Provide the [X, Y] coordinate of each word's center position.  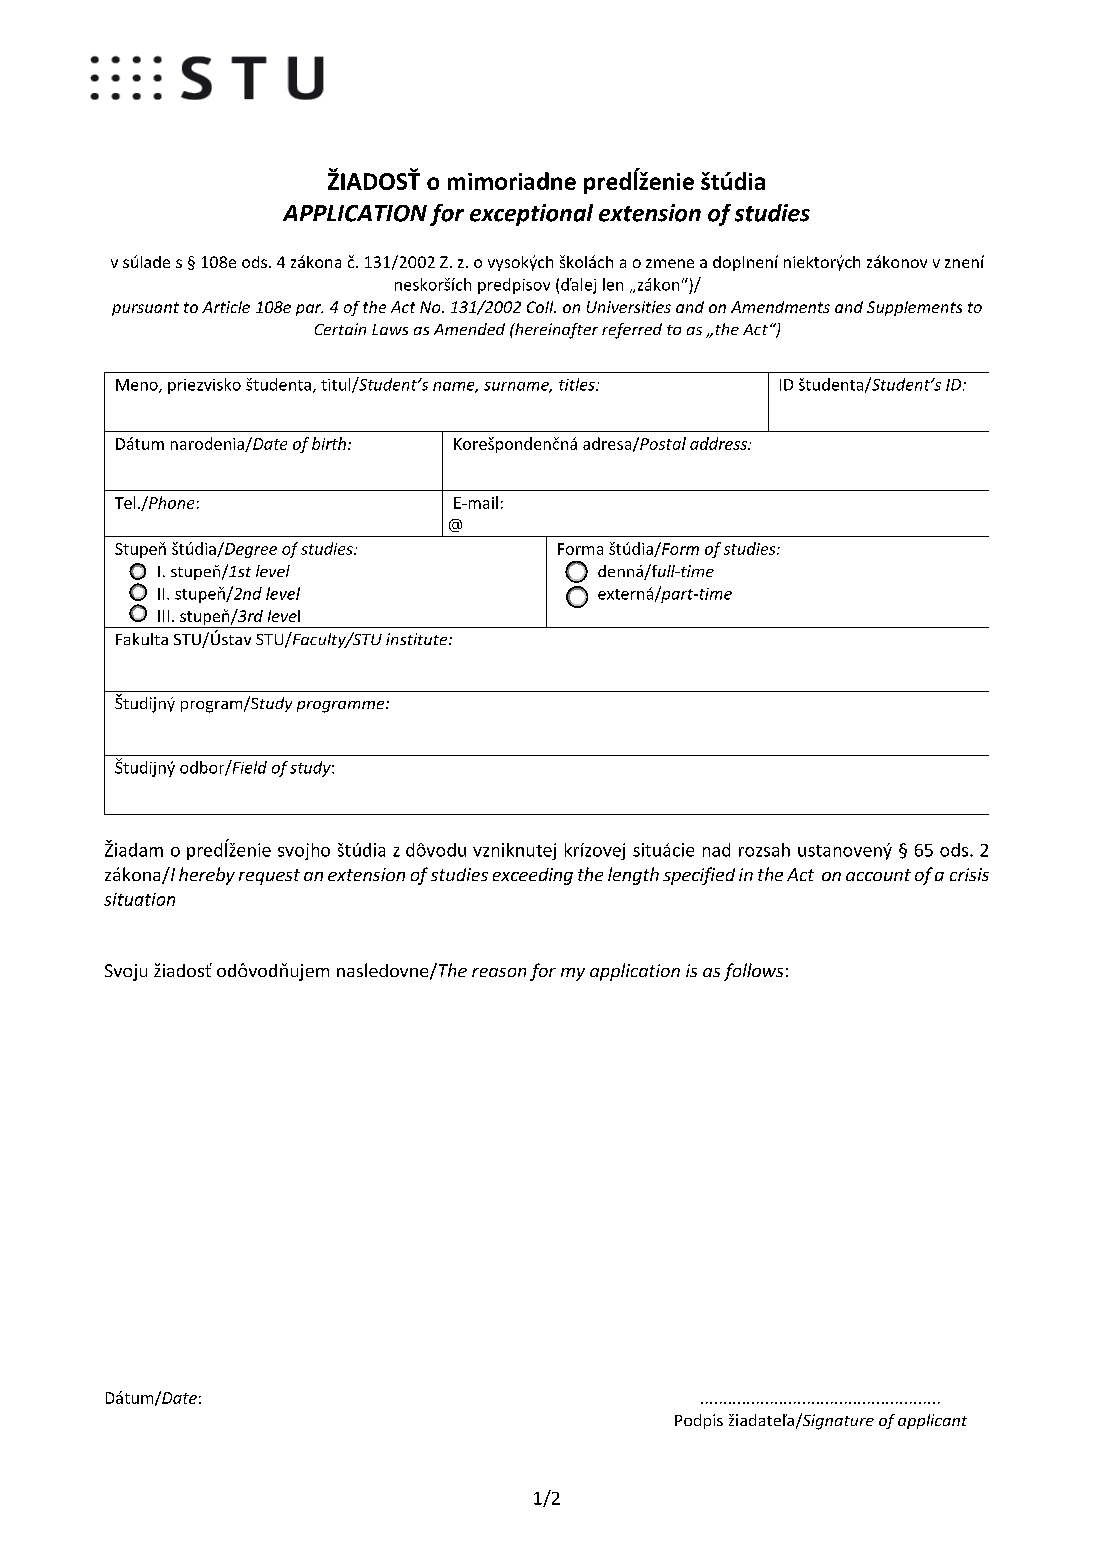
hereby [207, 876]
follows [753, 972]
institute [418, 639]
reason [499, 972]
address [719, 443]
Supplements [914, 308]
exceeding [533, 876]
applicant [932, 1421]
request [269, 877]
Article [226, 307]
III [163, 616]
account [878, 875]
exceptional [531, 215]
